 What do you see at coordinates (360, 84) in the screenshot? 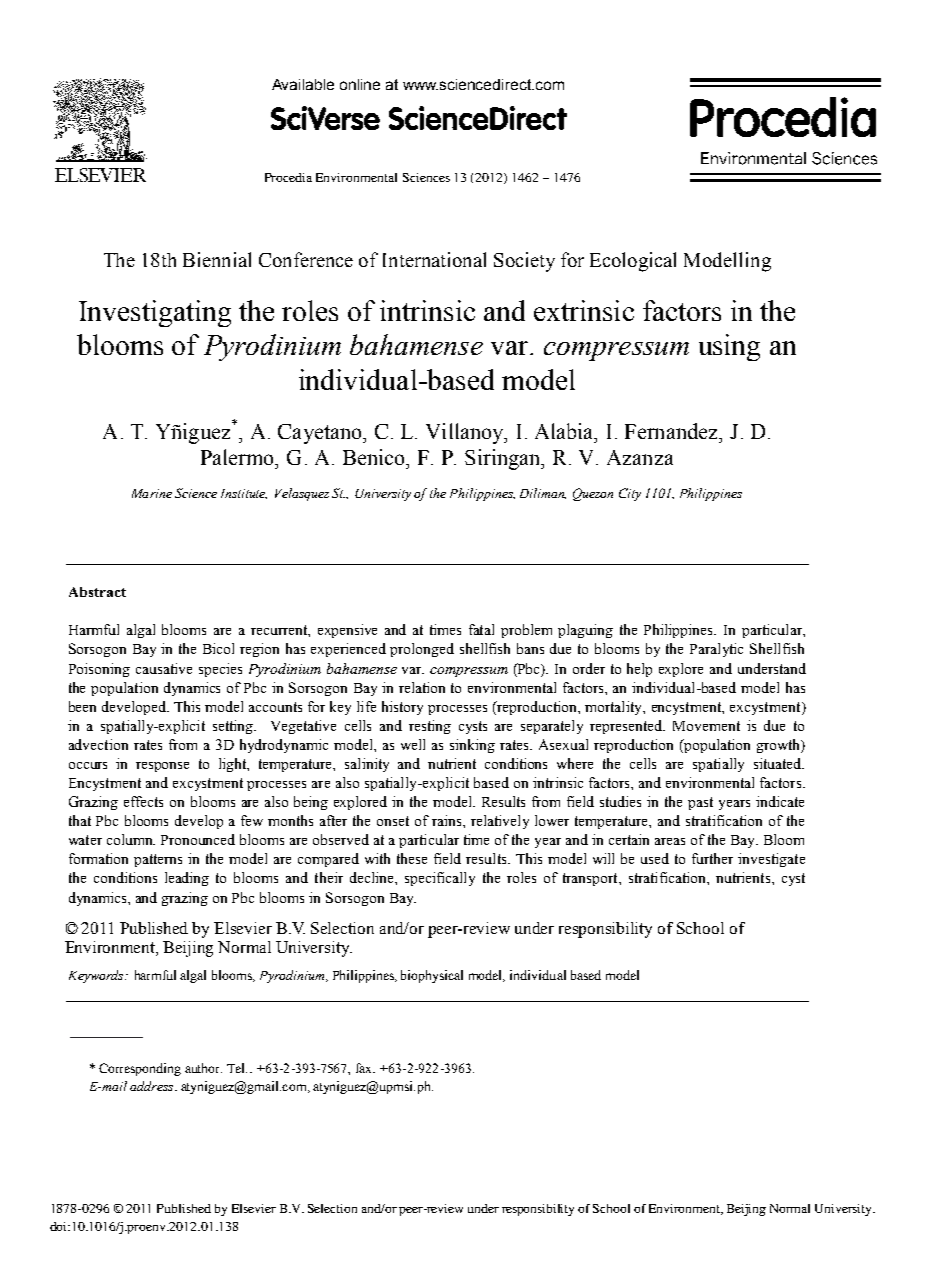
I see `online` at bounding box center [360, 84].
